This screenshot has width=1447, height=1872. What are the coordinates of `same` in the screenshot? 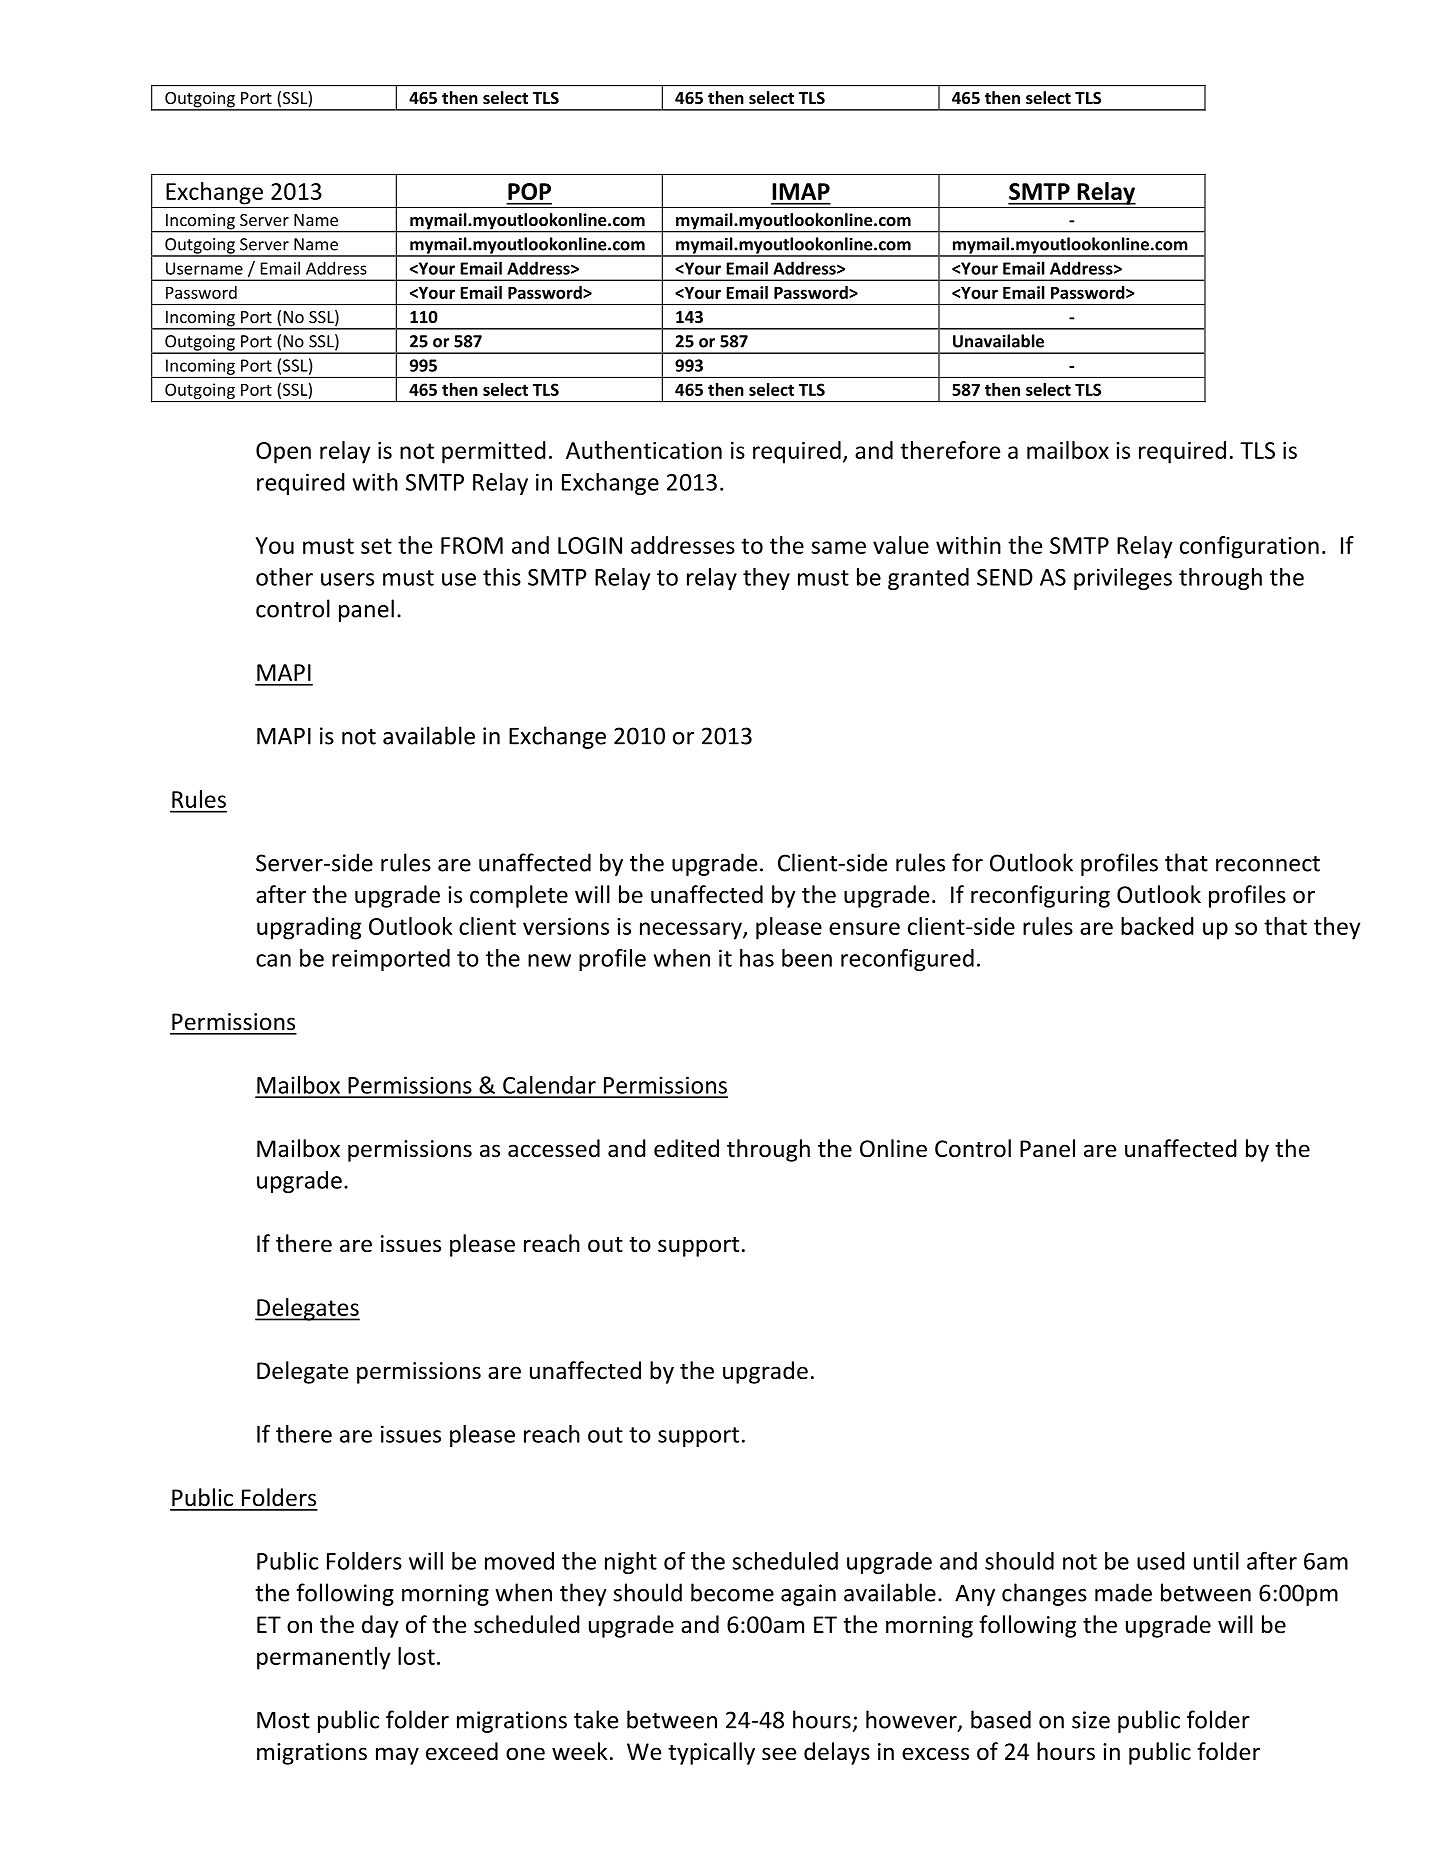 It's located at (839, 547).
